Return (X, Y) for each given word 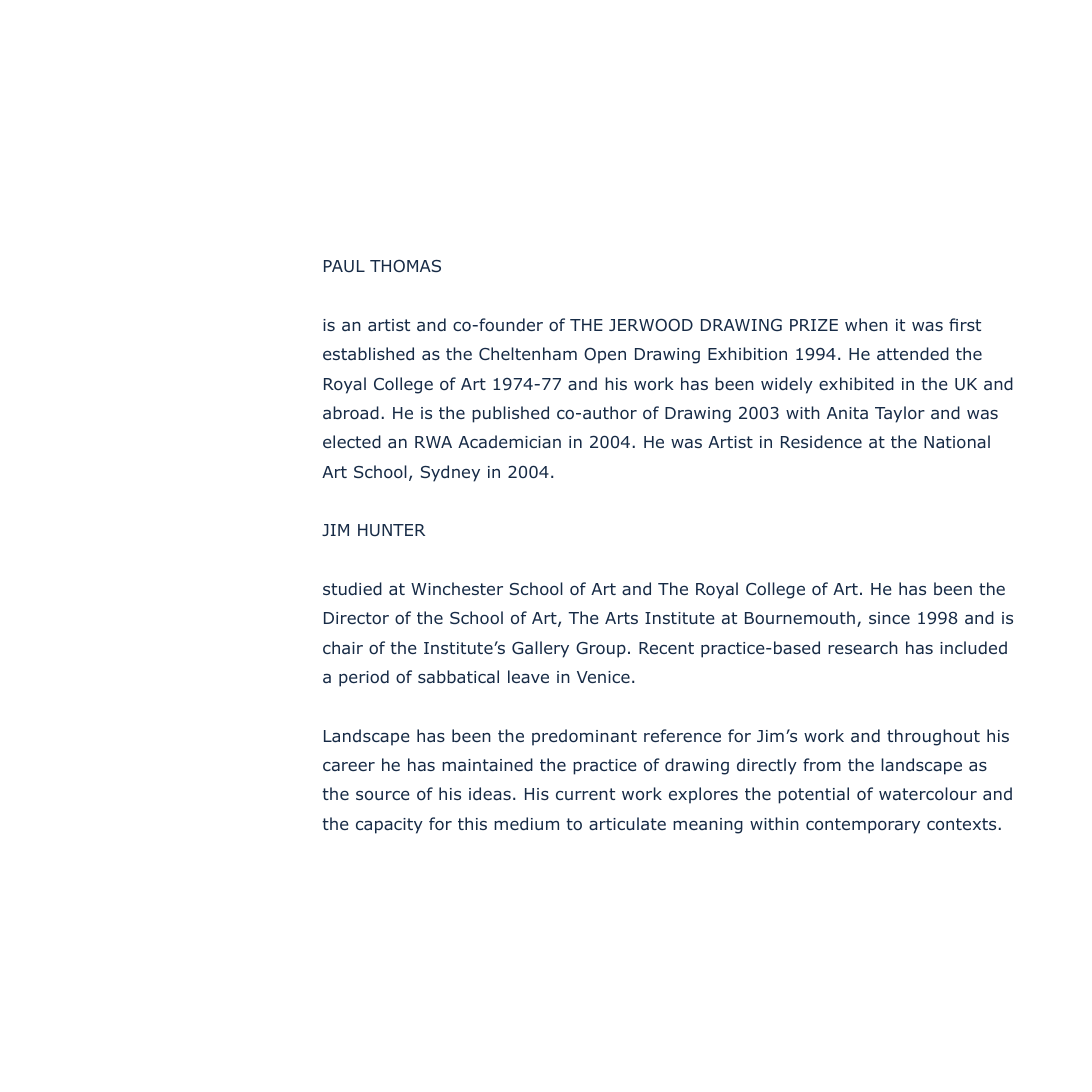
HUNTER (391, 530)
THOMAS (405, 265)
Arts (621, 618)
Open (605, 355)
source (383, 795)
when (866, 324)
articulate (627, 823)
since (889, 618)
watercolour (928, 793)
